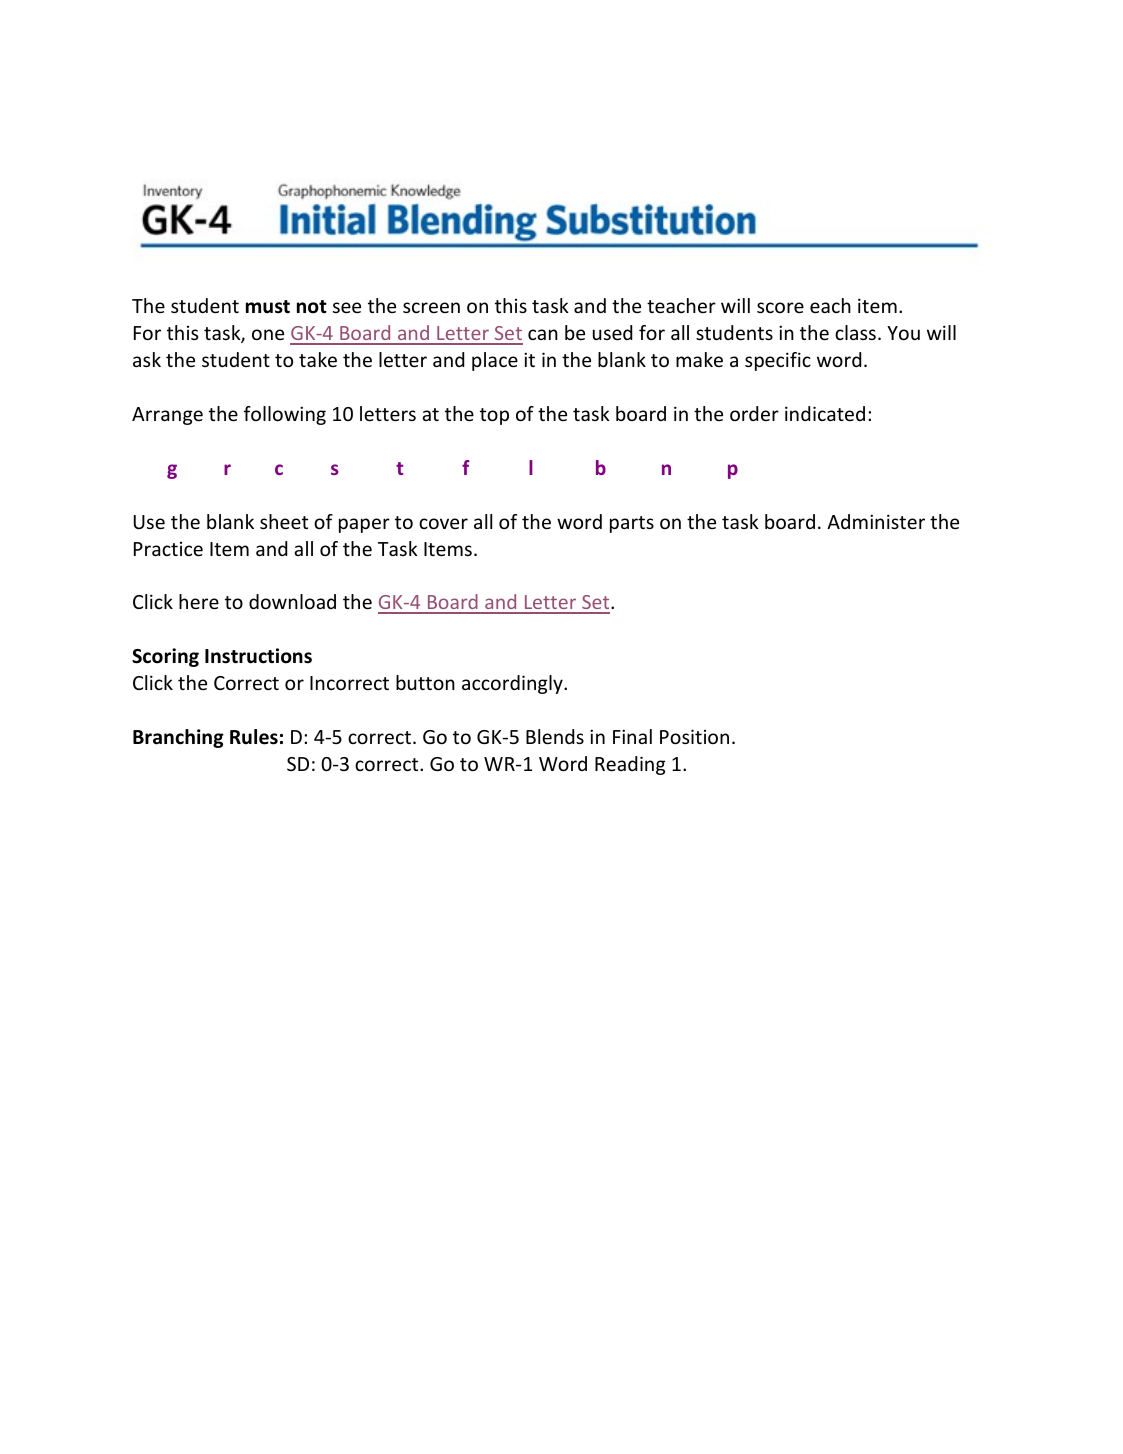  I want to click on score, so click(780, 307).
